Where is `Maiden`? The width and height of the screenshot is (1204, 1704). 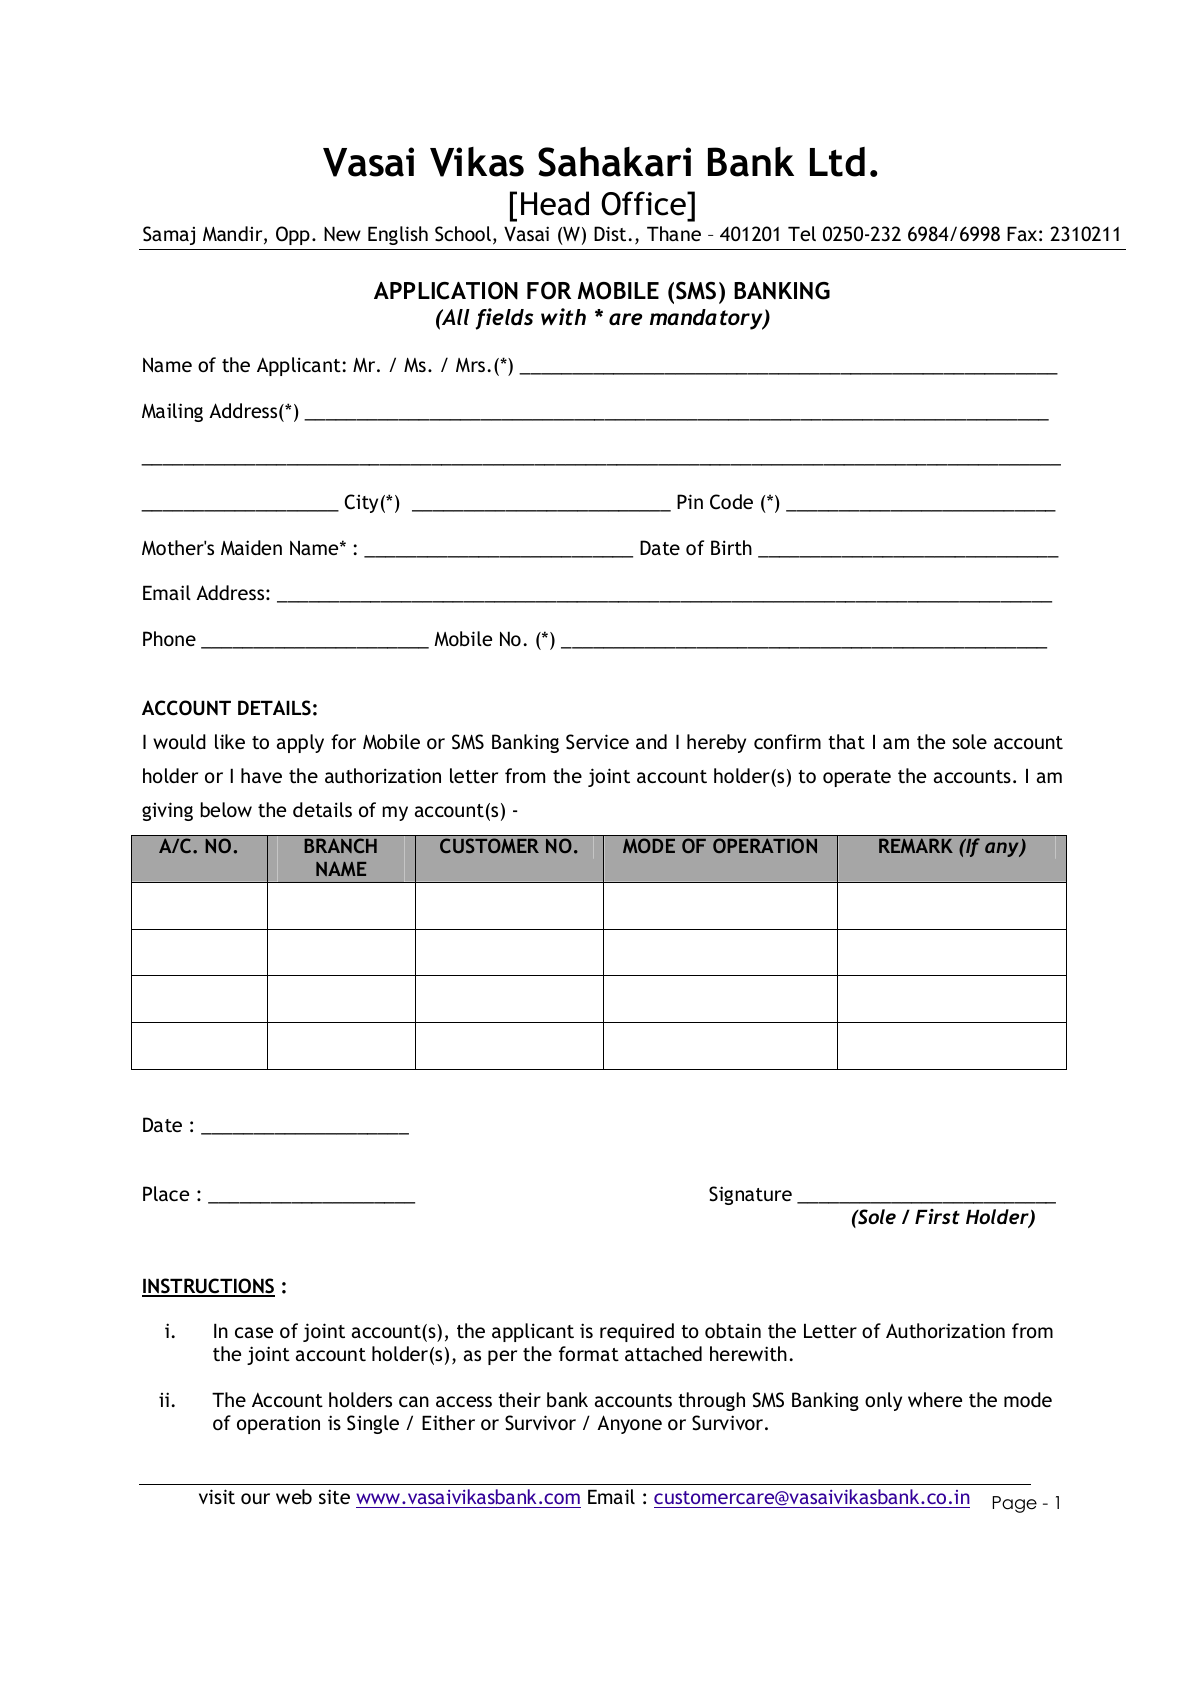 Maiden is located at coordinates (251, 547).
